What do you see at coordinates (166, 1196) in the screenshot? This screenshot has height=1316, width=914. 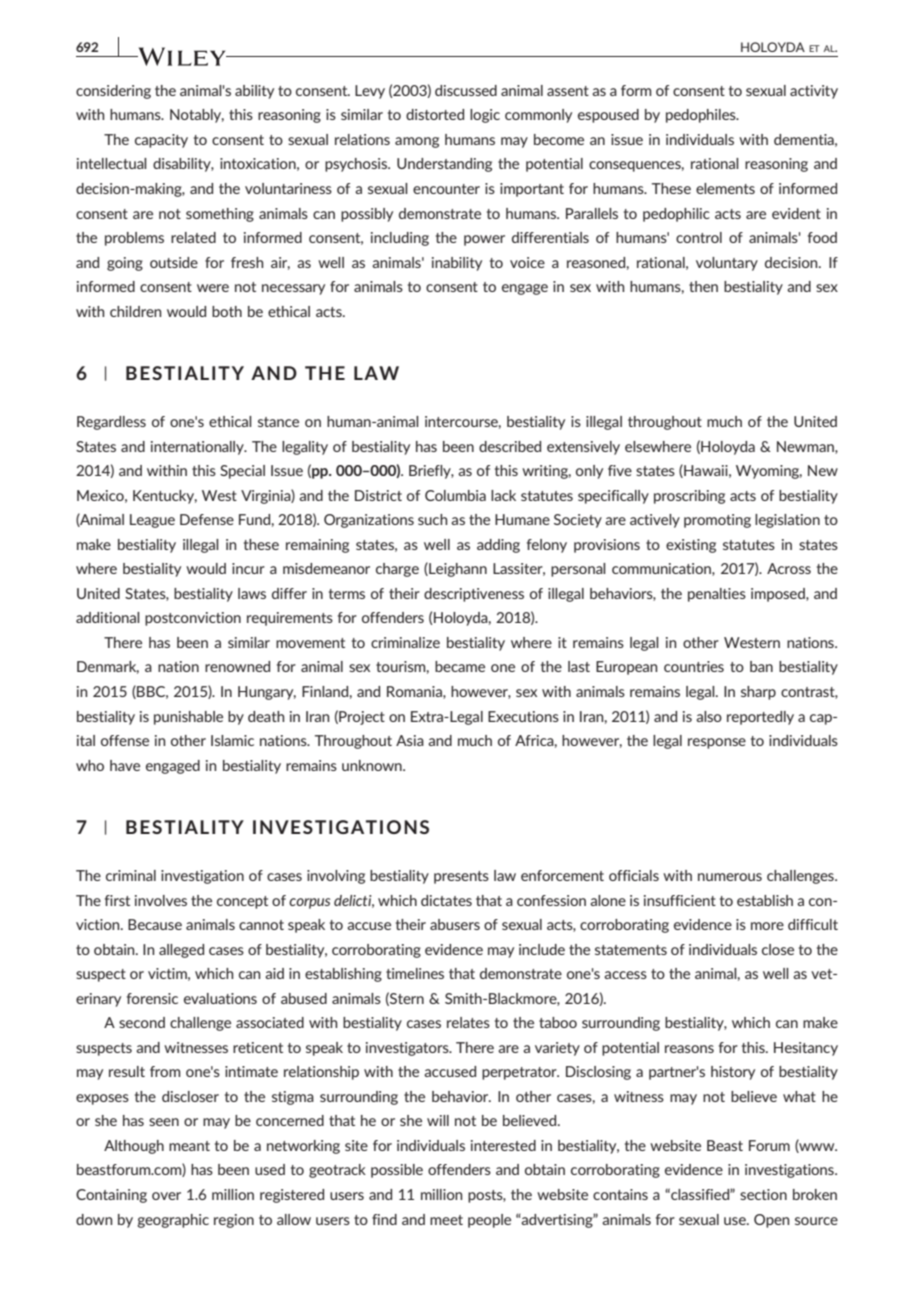 I see `over` at bounding box center [166, 1196].
